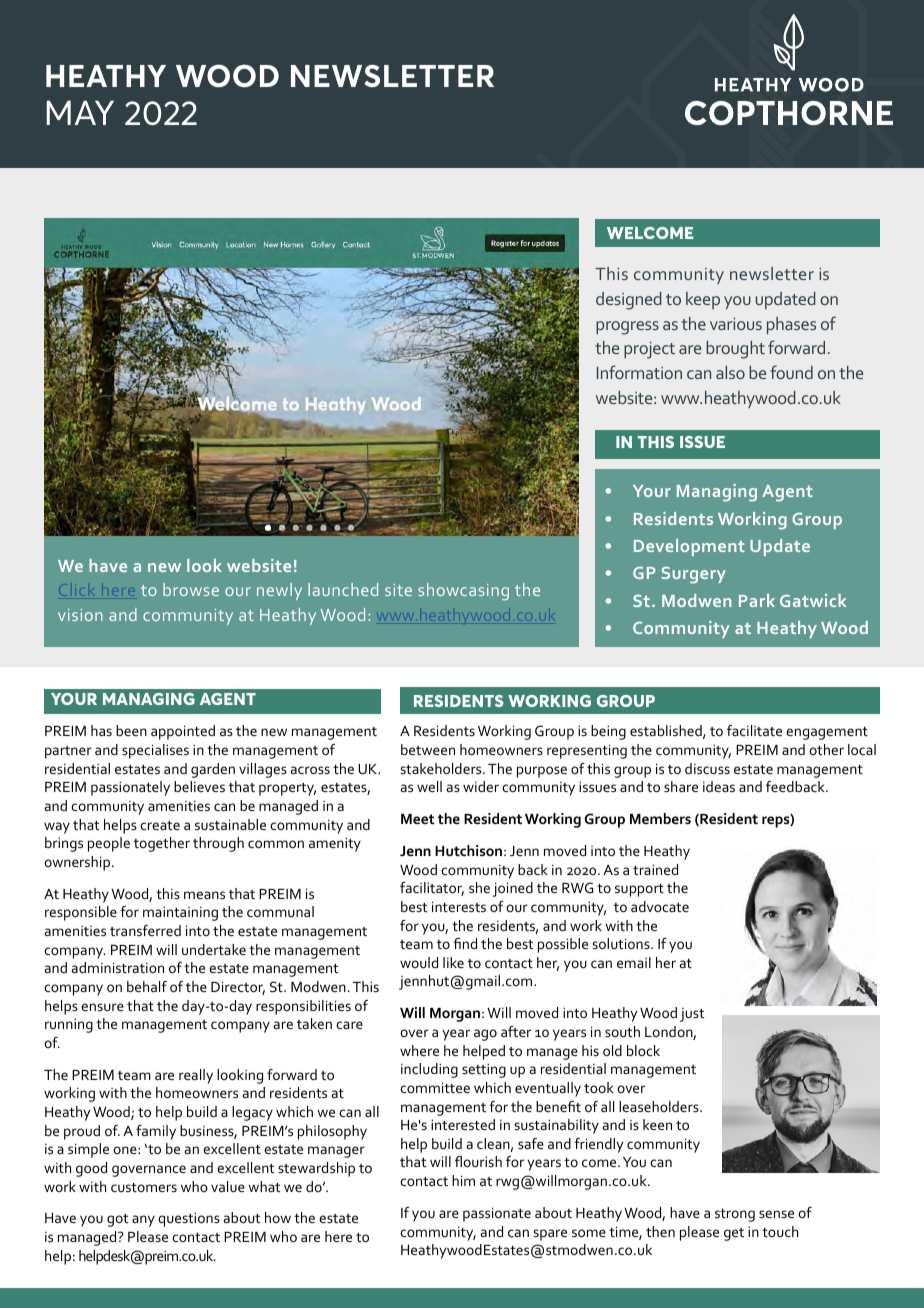 This page has height=1308, width=924. I want to click on keep, so click(703, 300).
